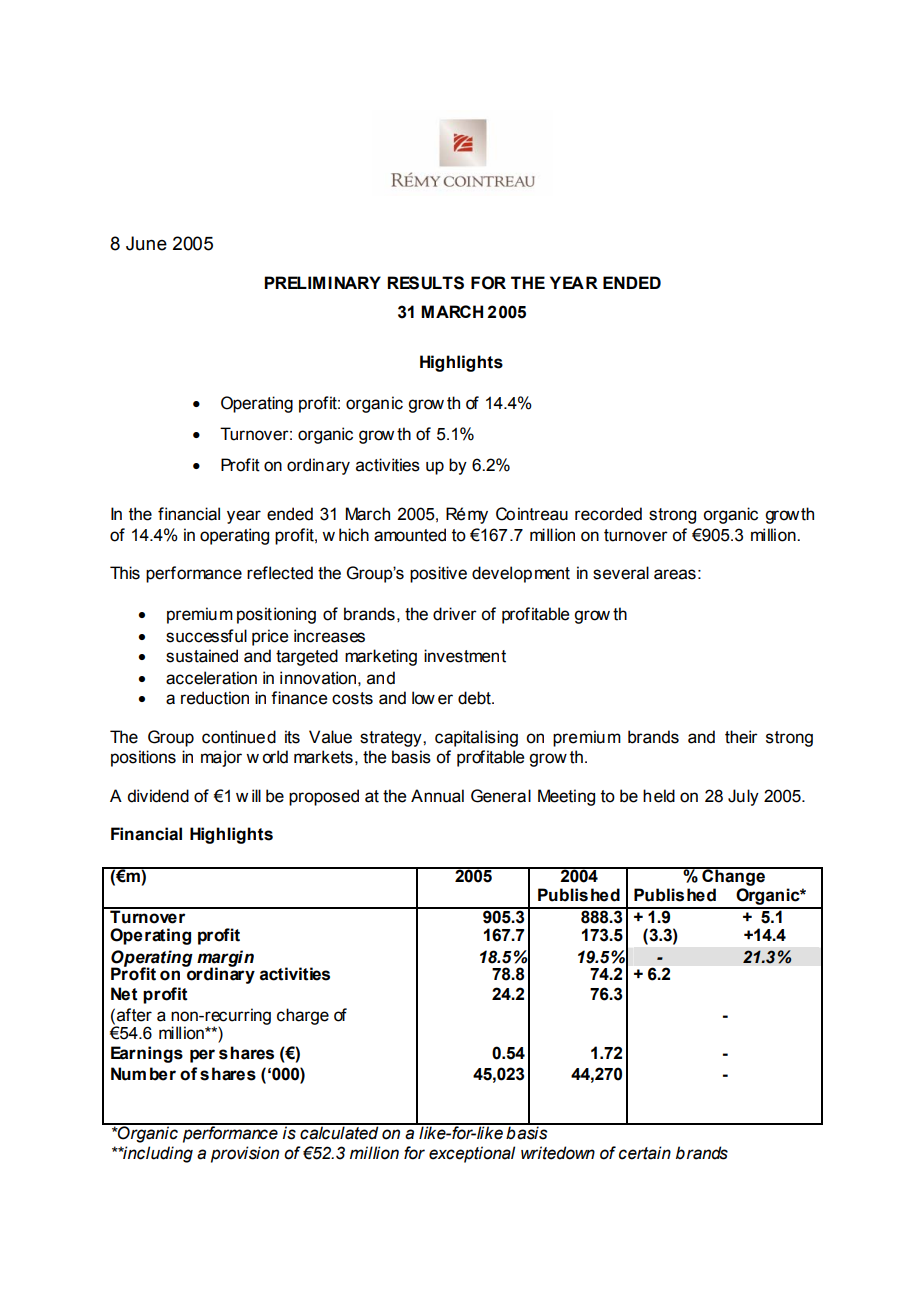 The height and width of the screenshot is (1308, 924). Describe the element at coordinates (215, 698) in the screenshot. I see `reduction` at that location.
